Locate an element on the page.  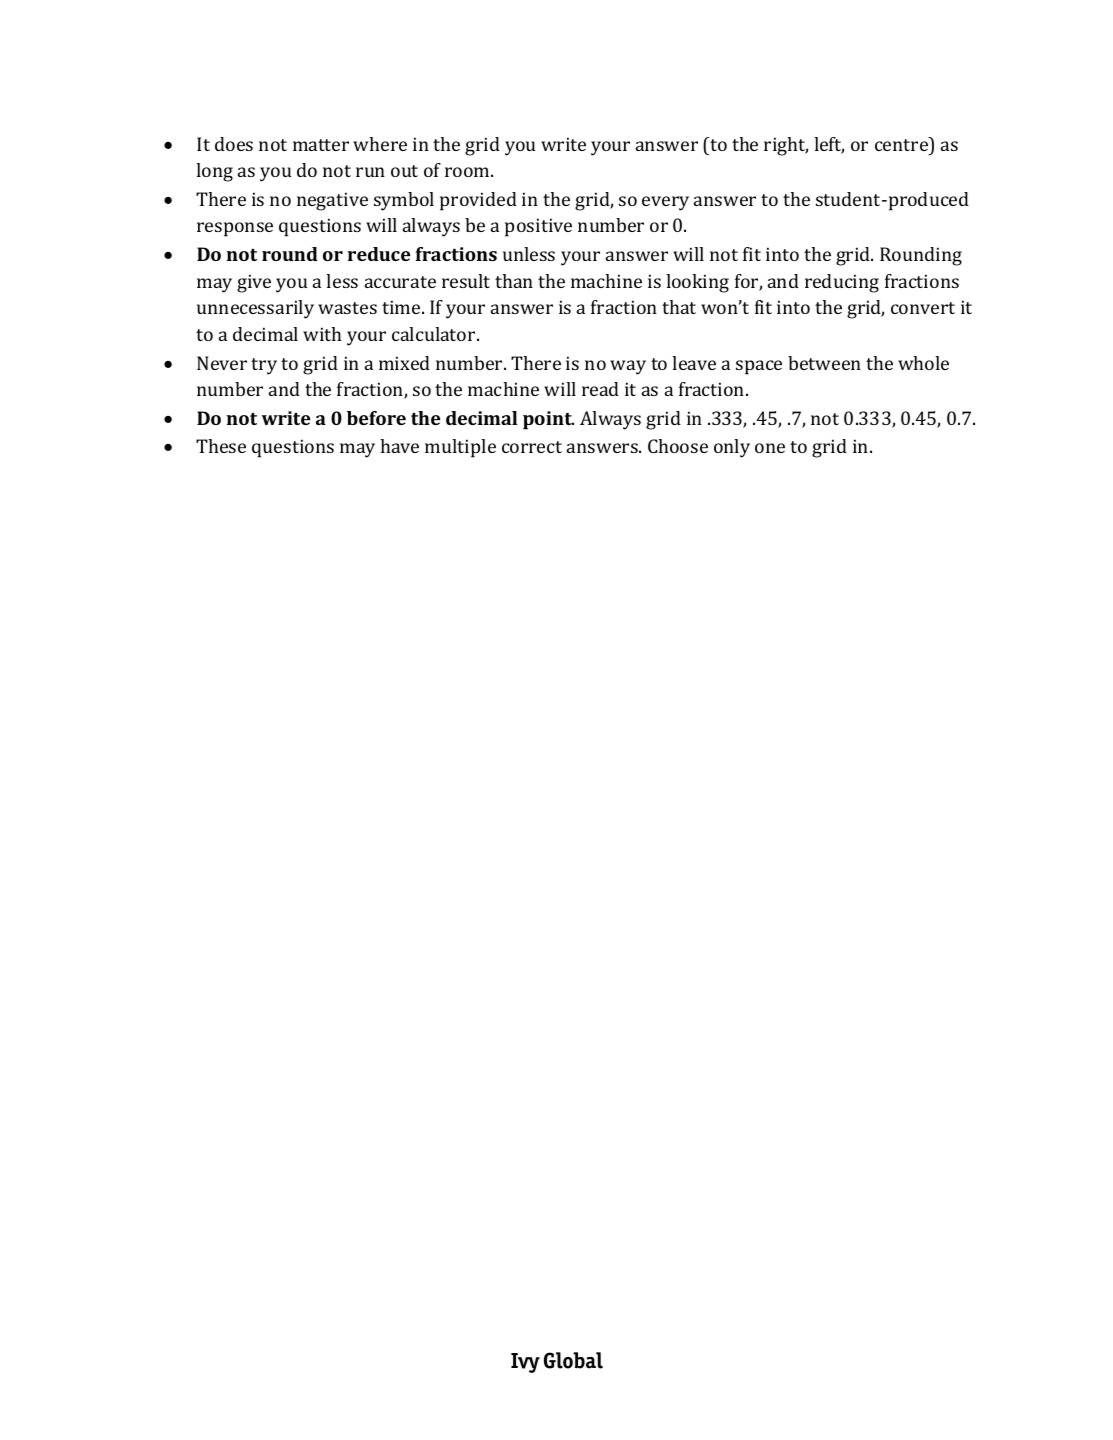
correct is located at coordinates (532, 447).
